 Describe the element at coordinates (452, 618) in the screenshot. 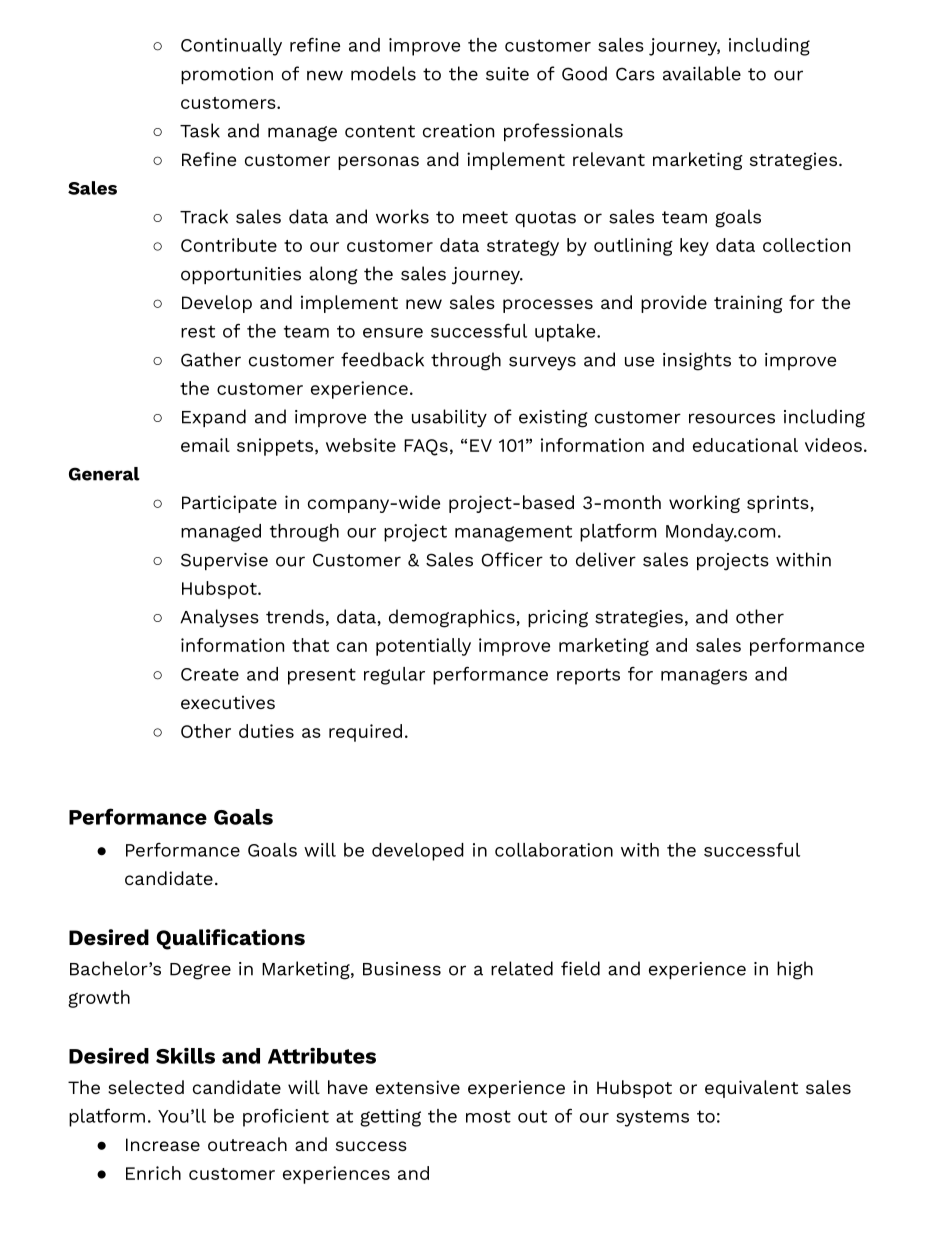

I see `demographics` at that location.
